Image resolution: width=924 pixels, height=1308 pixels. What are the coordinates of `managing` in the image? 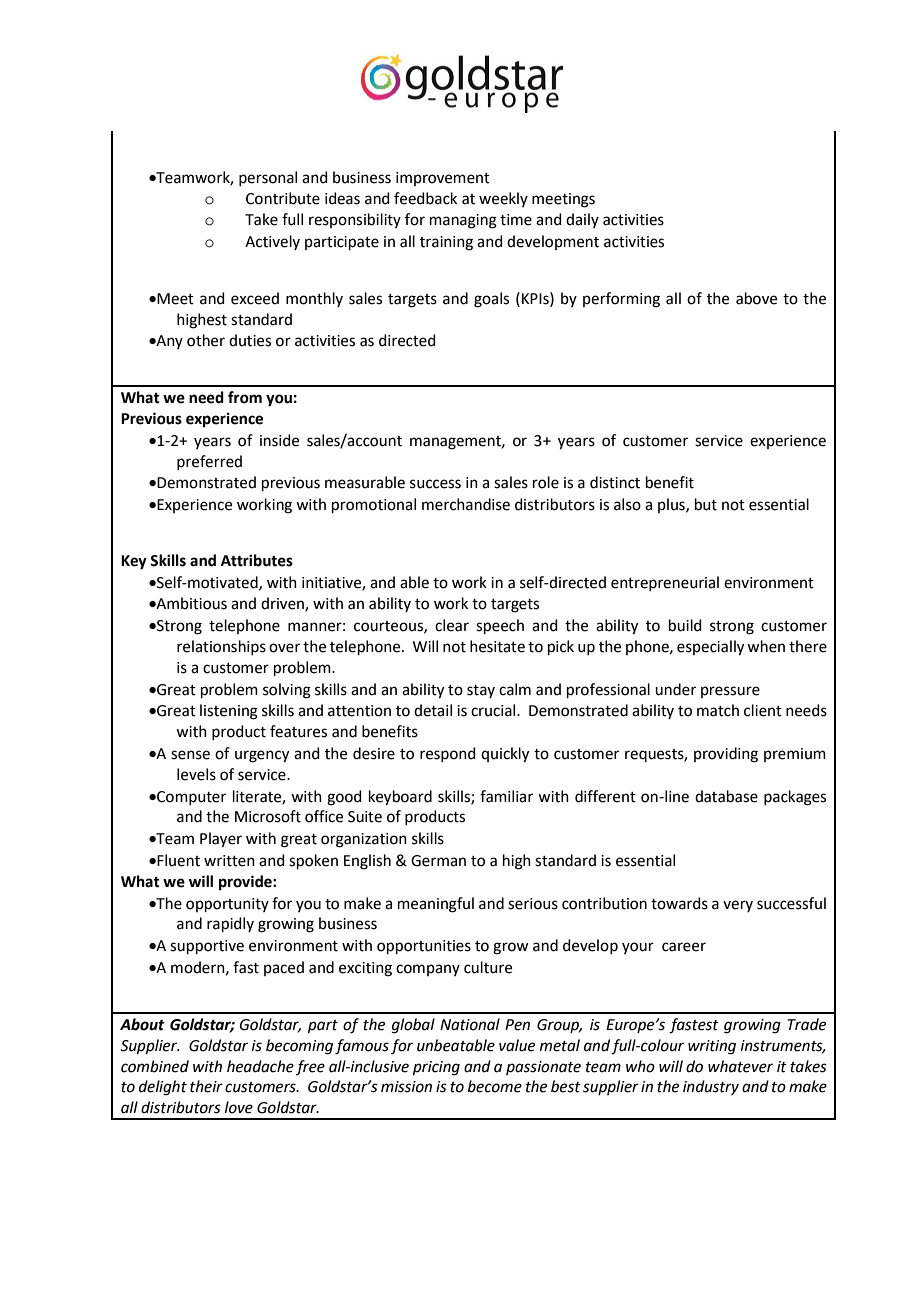 It's located at (463, 221).
